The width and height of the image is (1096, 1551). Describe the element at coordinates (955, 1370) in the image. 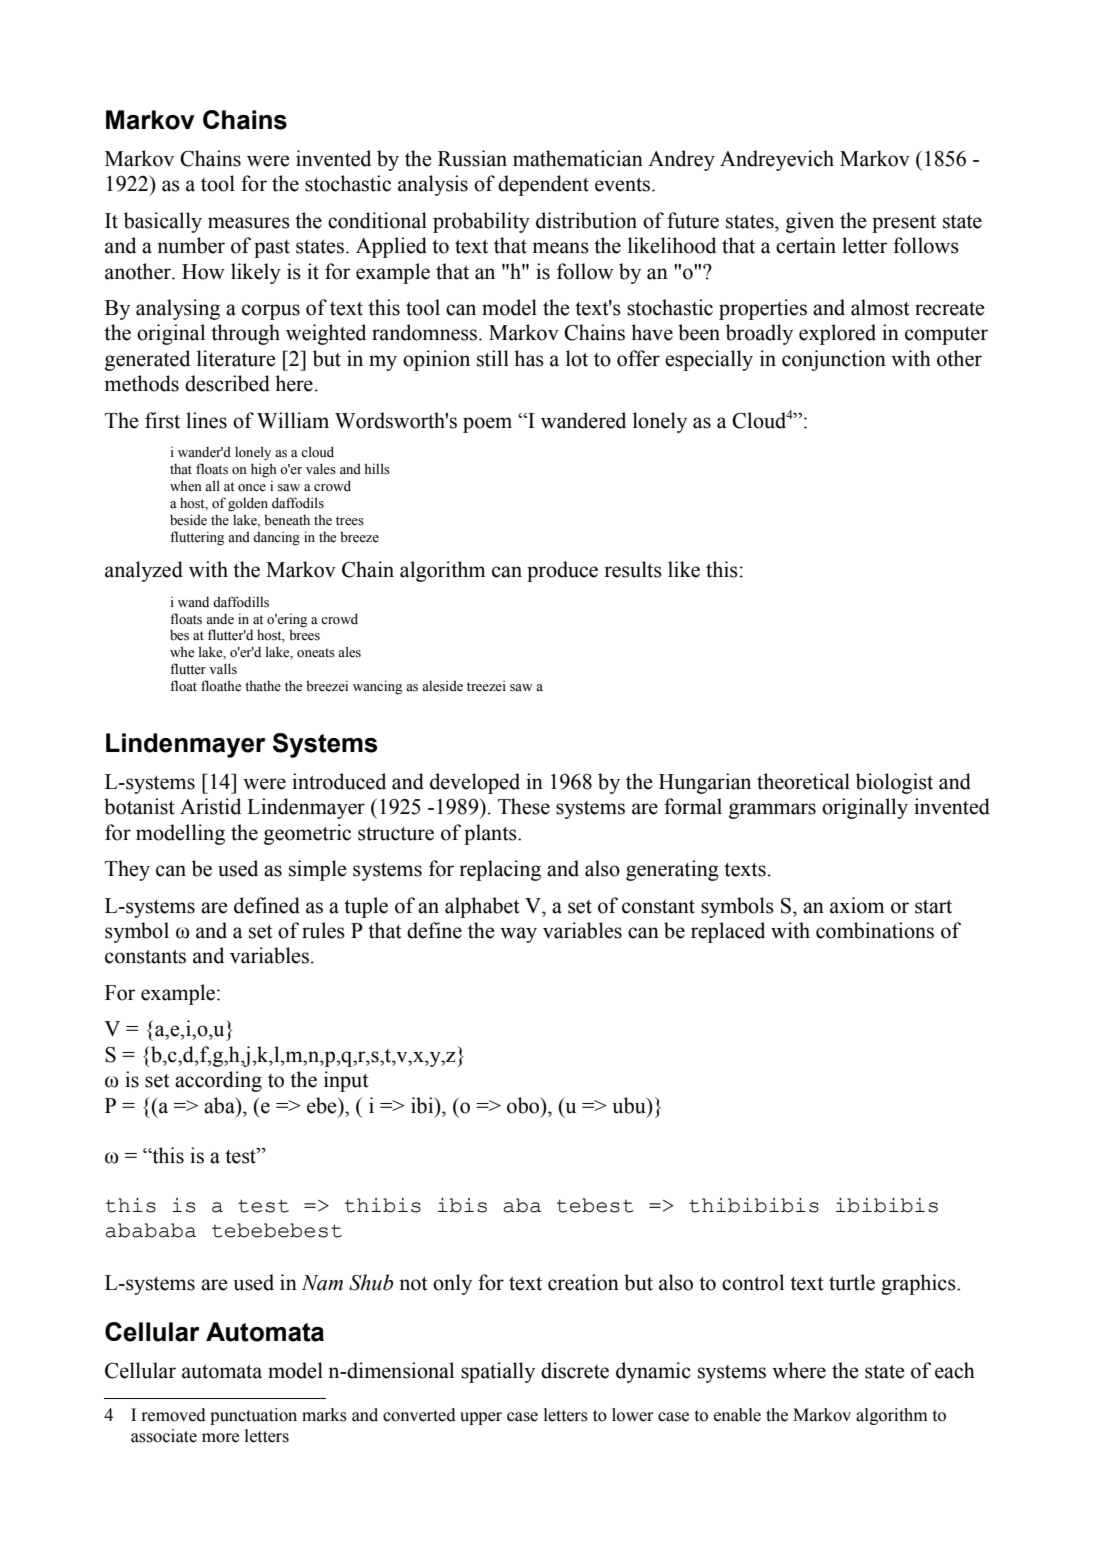

I see `each` at that location.
